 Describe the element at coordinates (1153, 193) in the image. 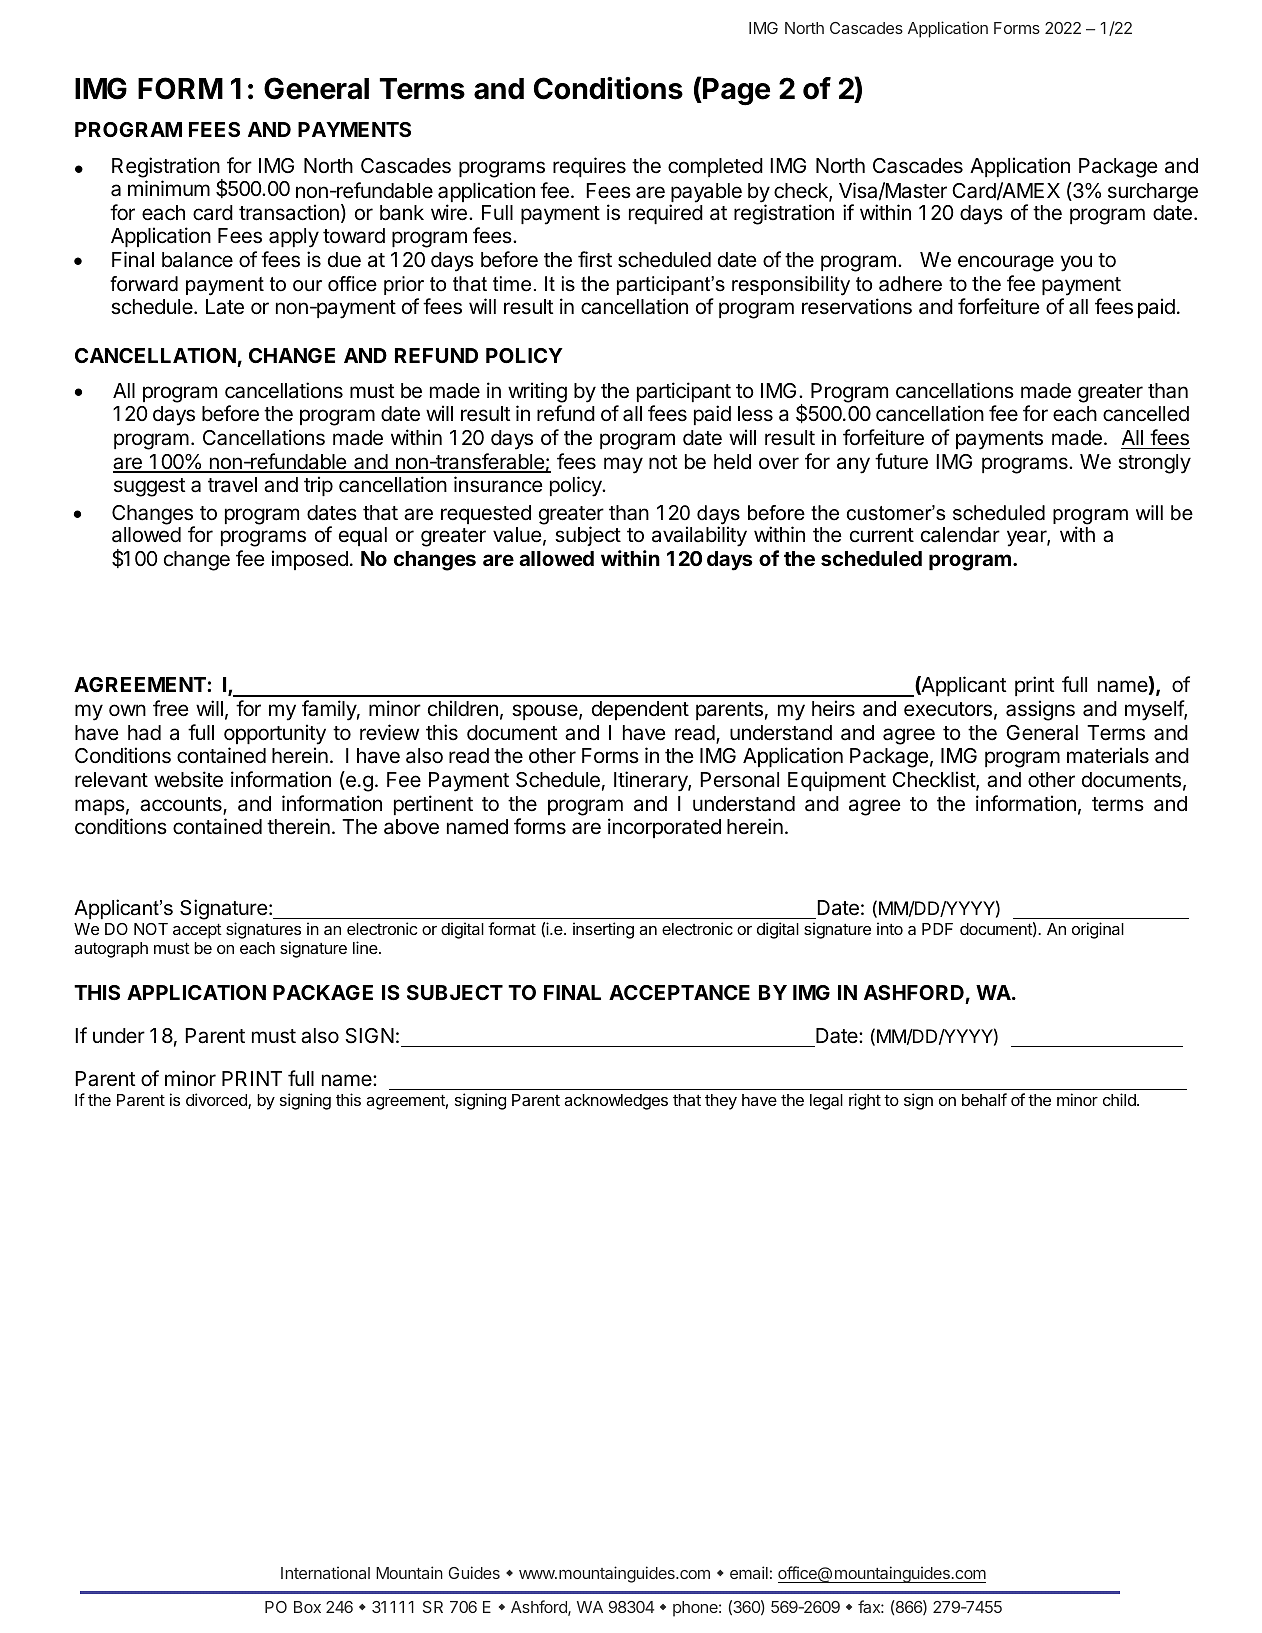

I see `surcharge` at that location.
